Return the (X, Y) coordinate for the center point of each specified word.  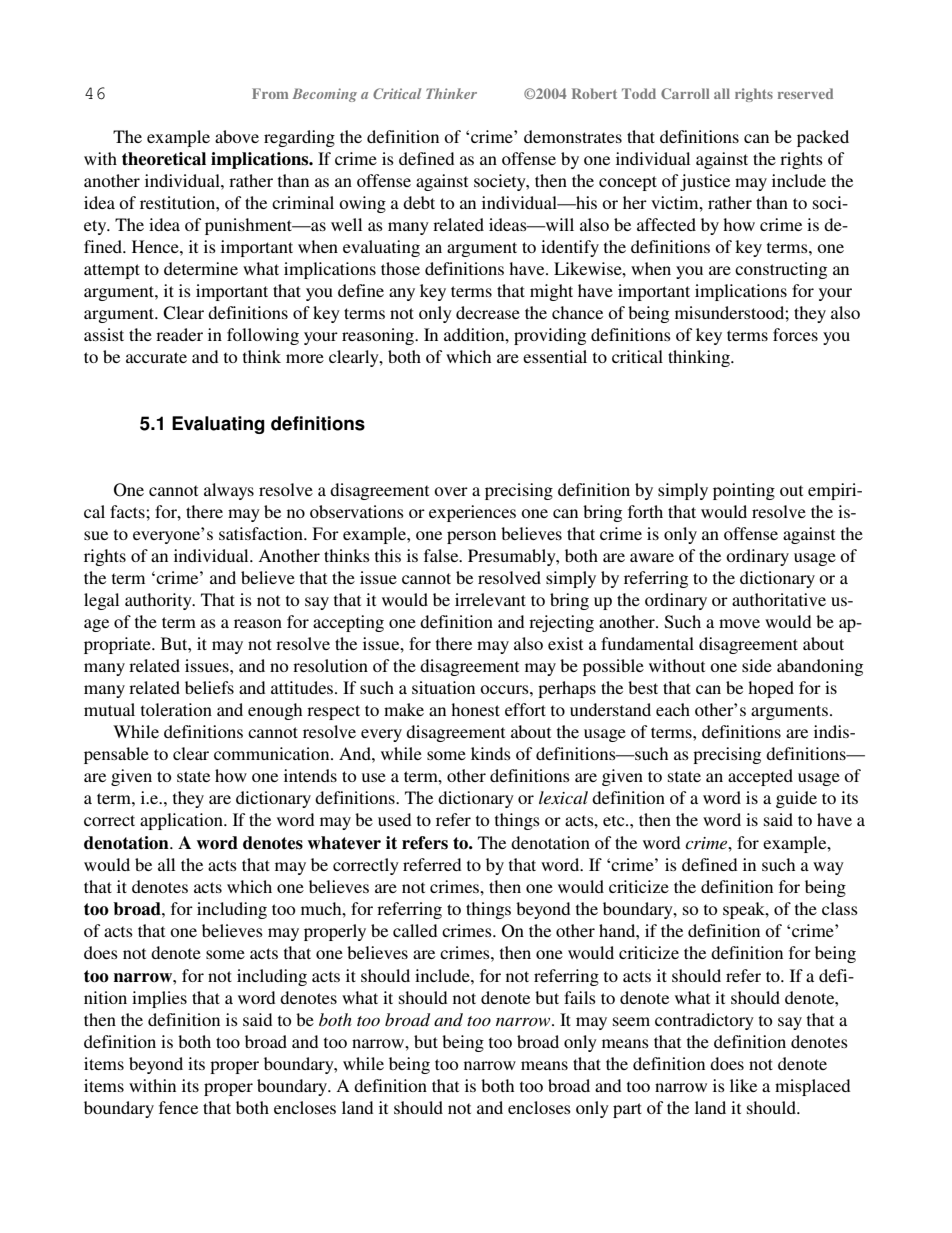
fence (178, 1107)
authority (159, 601)
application (182, 821)
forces (795, 334)
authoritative (779, 599)
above (237, 136)
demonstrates (573, 136)
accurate (156, 357)
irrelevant (490, 599)
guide (796, 799)
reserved (805, 93)
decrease (488, 312)
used (394, 819)
